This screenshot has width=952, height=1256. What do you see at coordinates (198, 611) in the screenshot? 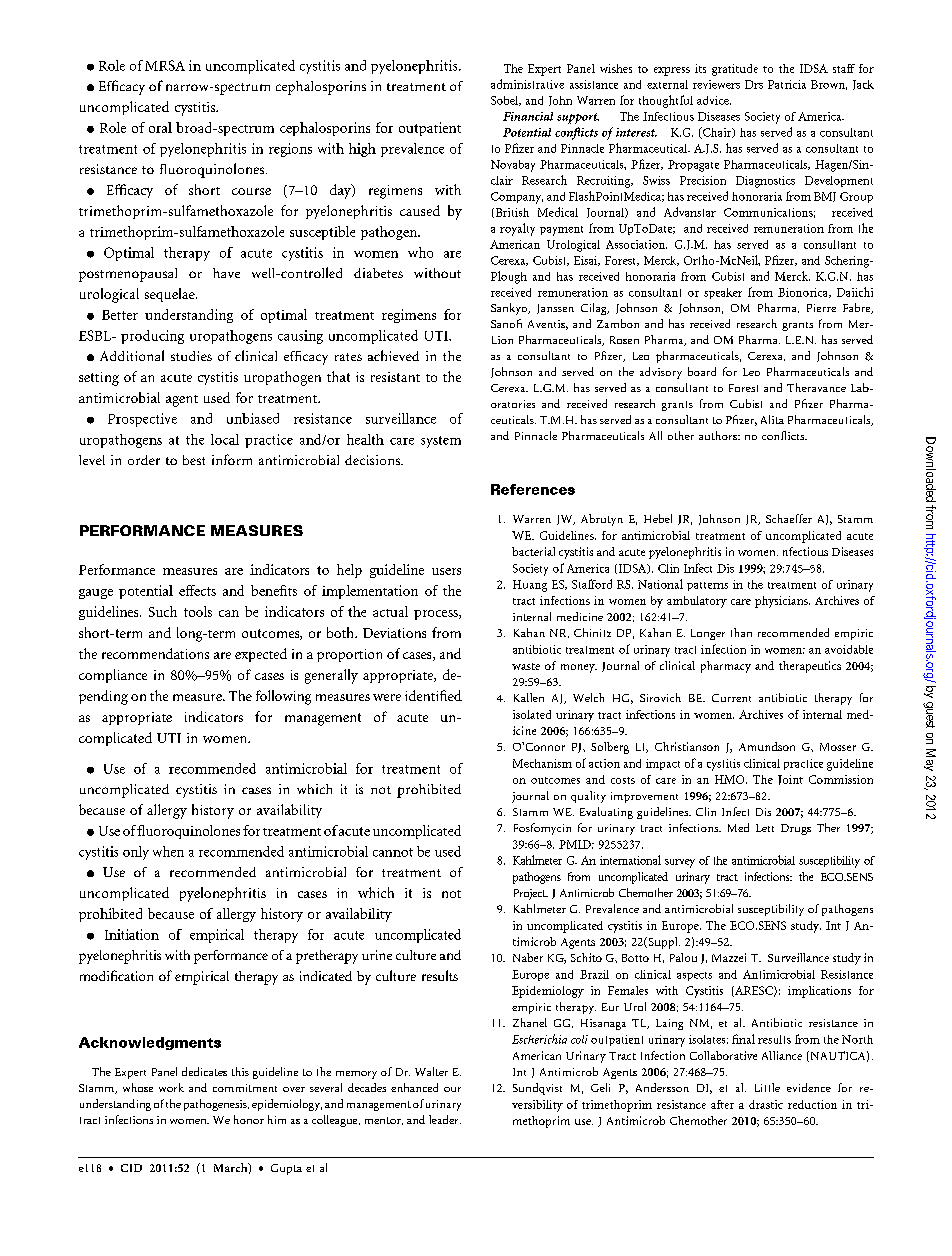
I see `tools` at bounding box center [198, 611].
